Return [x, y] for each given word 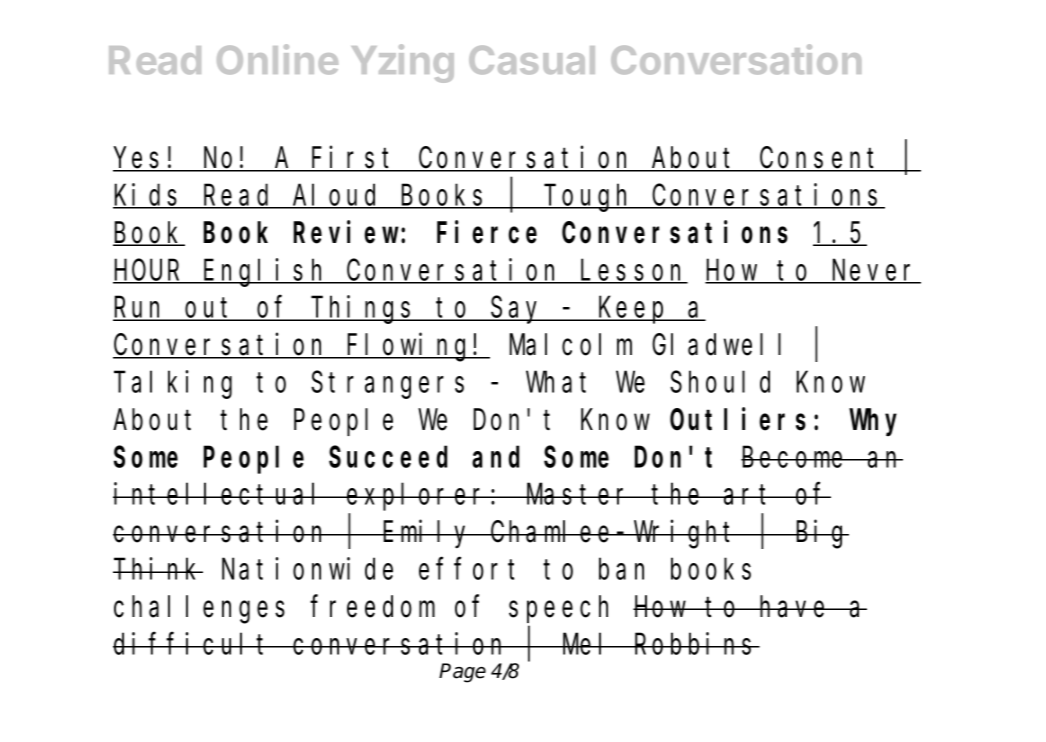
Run [141, 310]
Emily [427, 534]
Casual [532, 60]
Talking [173, 385]
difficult [194, 643]
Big [821, 534]
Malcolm [570, 345]
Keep [633, 311]
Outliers [738, 419]
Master [579, 495]
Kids [149, 196]
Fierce [487, 232]
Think [158, 569]
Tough [589, 198]
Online [277, 59]
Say [518, 311]
